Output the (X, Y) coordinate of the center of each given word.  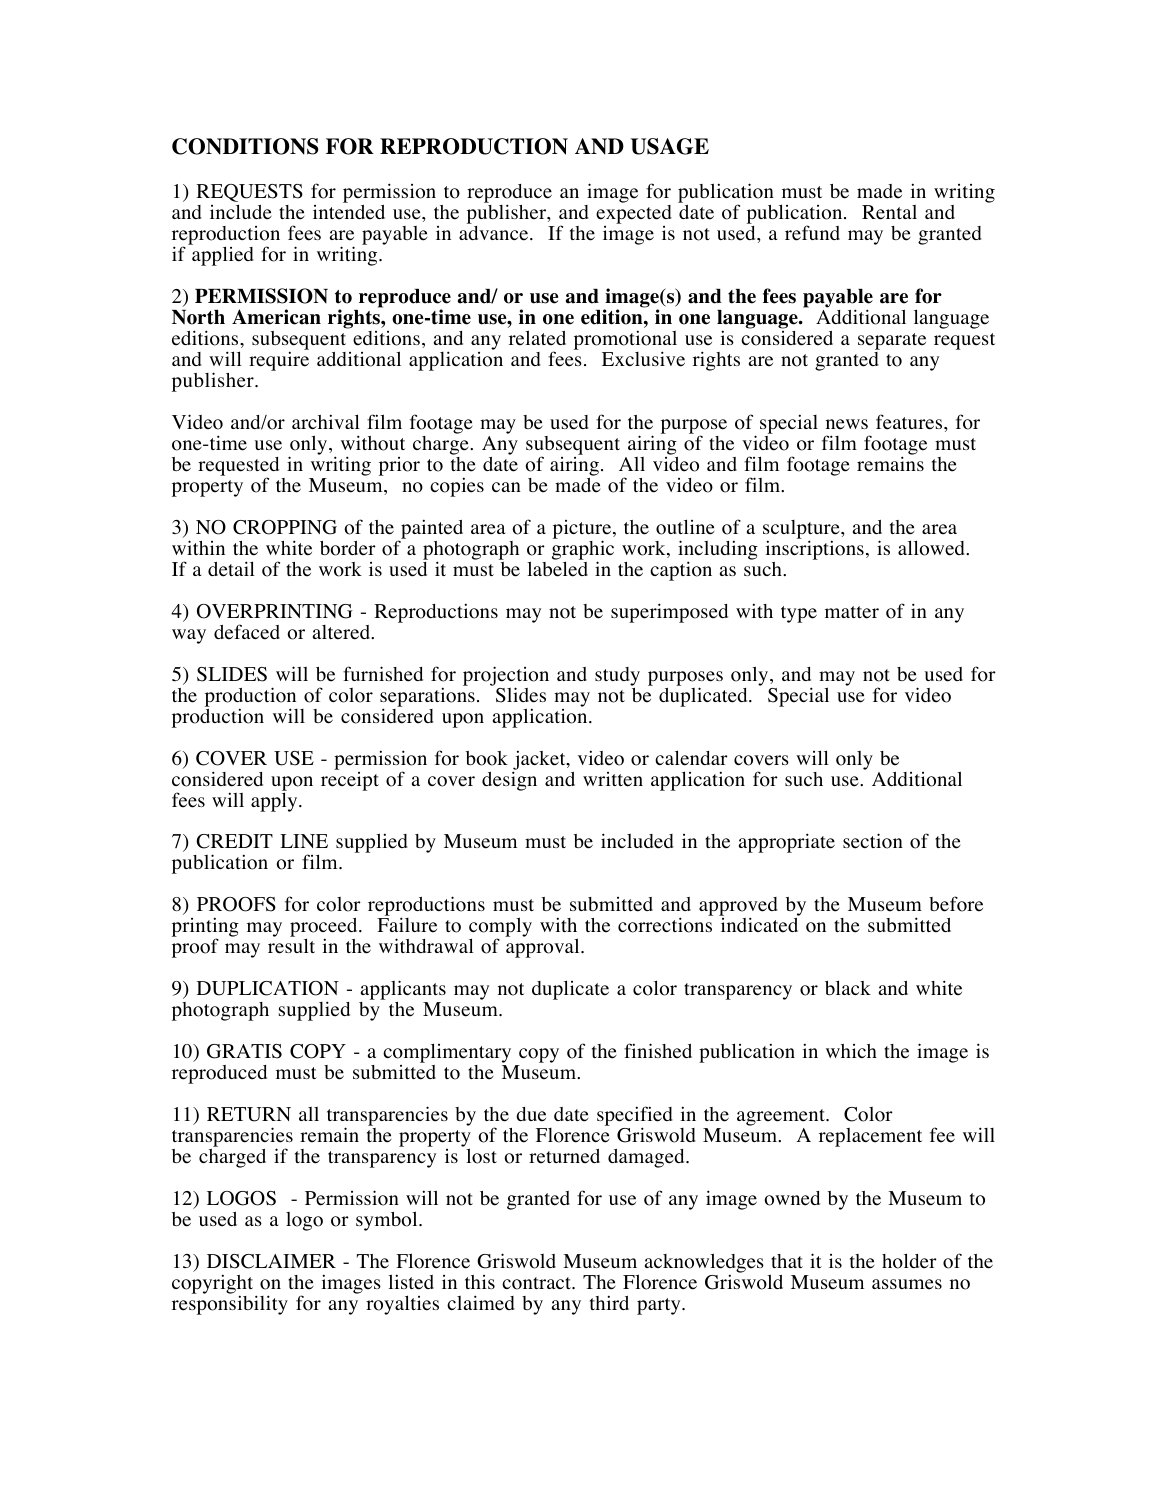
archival (326, 421)
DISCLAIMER (271, 1261)
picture (583, 530)
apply (275, 801)
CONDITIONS (245, 146)
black (848, 987)
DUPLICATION (268, 988)
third (609, 1302)
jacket (540, 761)
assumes (907, 1284)
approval (544, 948)
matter (852, 612)
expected (634, 214)
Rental (889, 212)
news (847, 424)
